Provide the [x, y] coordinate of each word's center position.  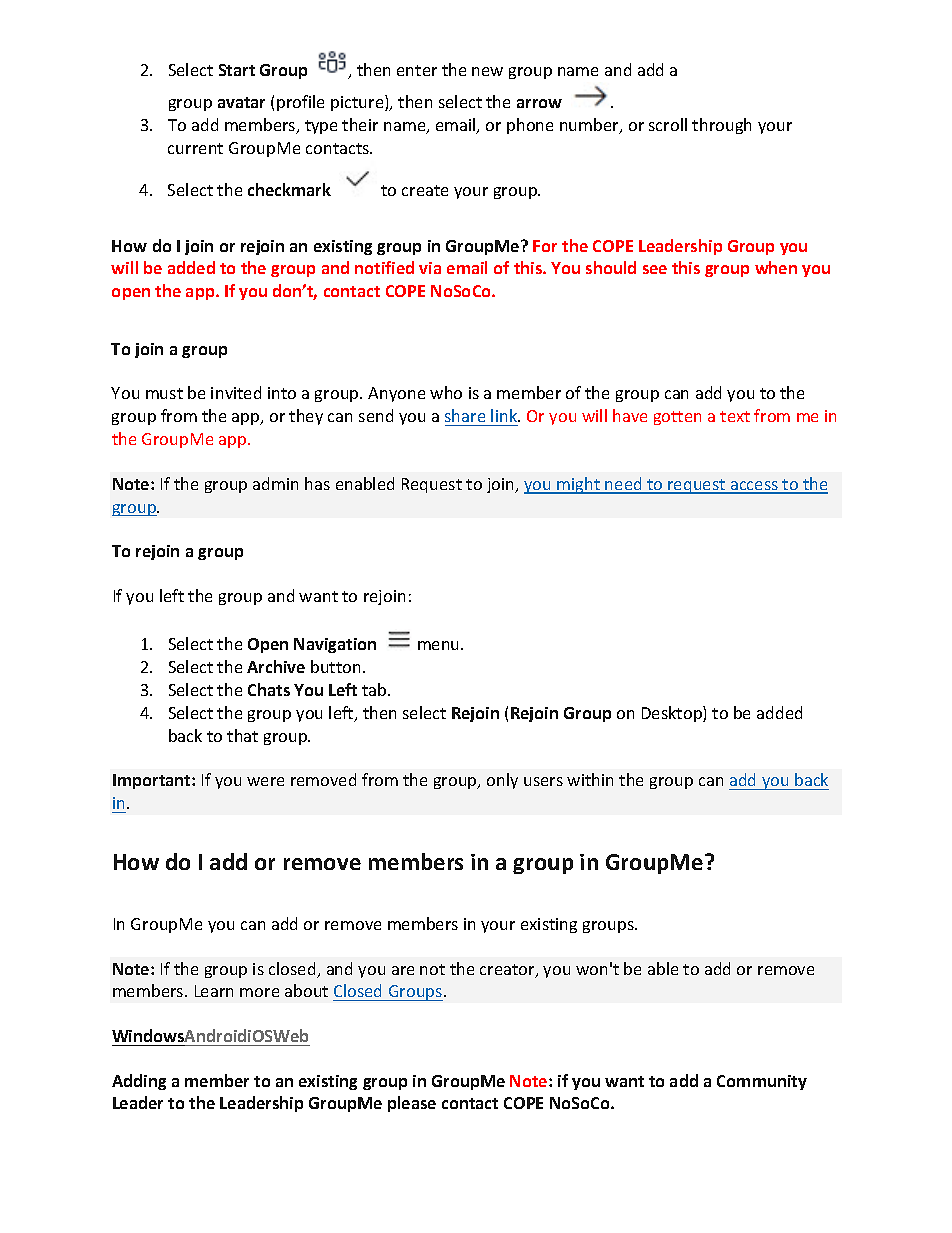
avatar [241, 102]
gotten [677, 418]
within [590, 779]
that [242, 735]
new [487, 71]
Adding [139, 1082]
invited [236, 392]
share [465, 415]
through [721, 126]
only [502, 781]
